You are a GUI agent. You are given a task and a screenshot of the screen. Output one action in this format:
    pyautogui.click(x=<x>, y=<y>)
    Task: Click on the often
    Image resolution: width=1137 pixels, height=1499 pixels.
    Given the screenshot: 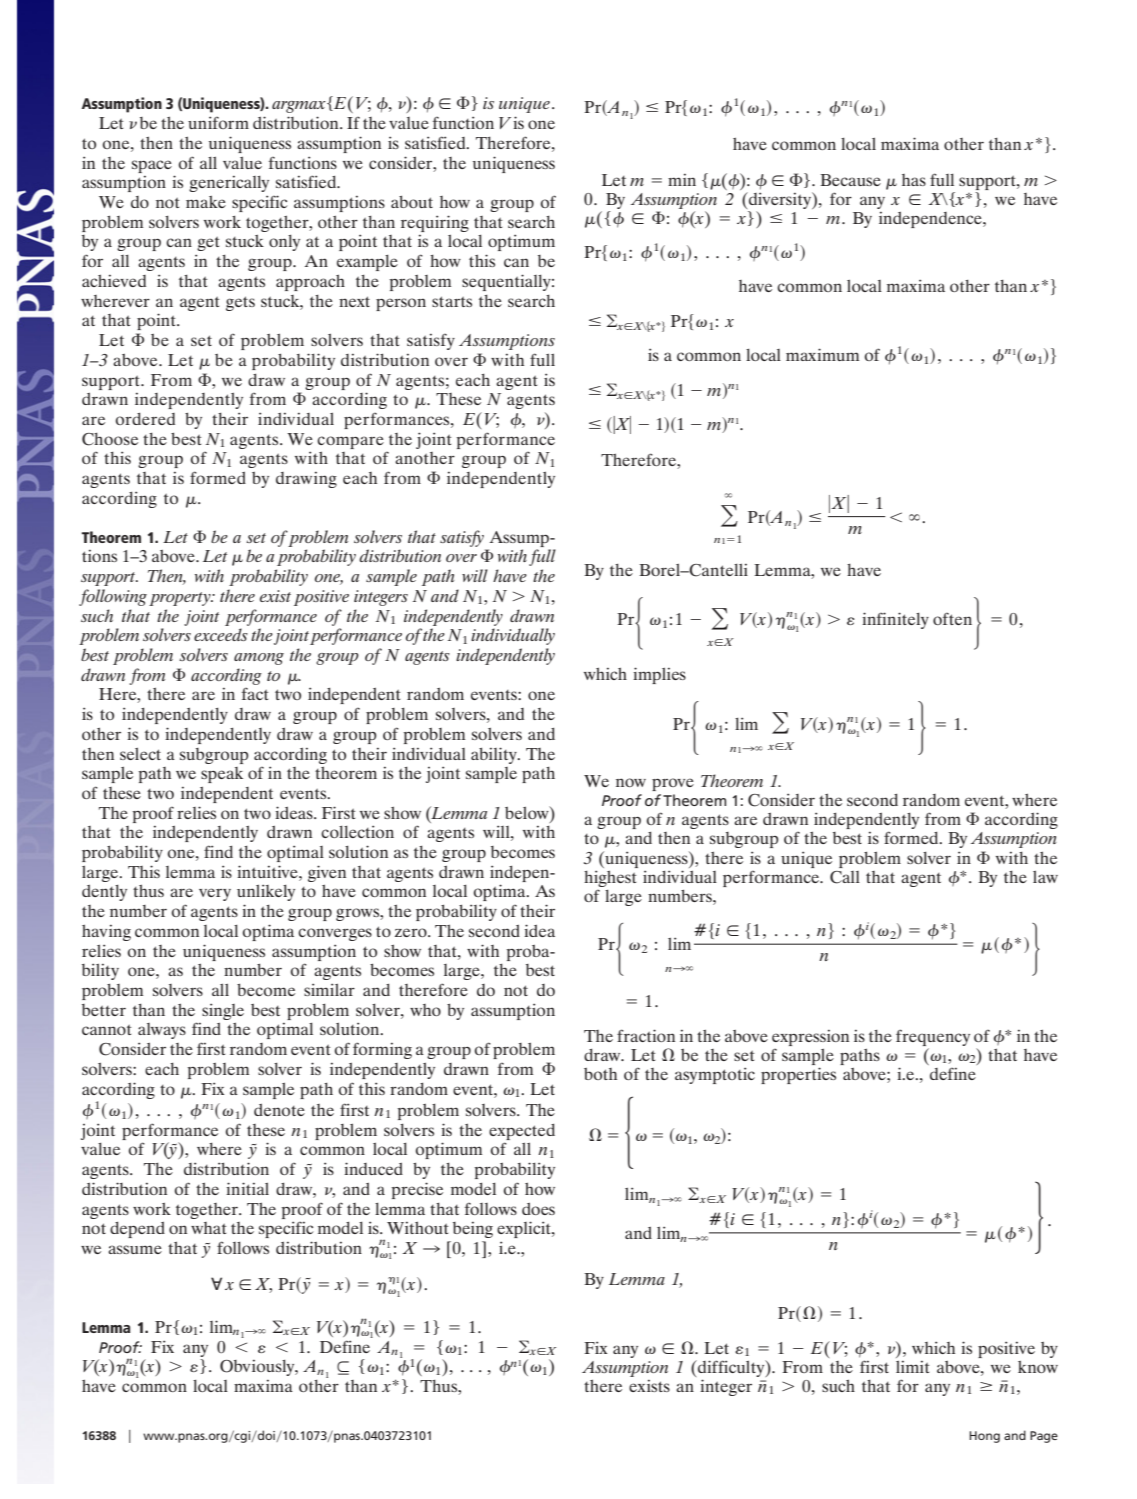 What is the action you would take?
    pyautogui.click(x=952, y=619)
